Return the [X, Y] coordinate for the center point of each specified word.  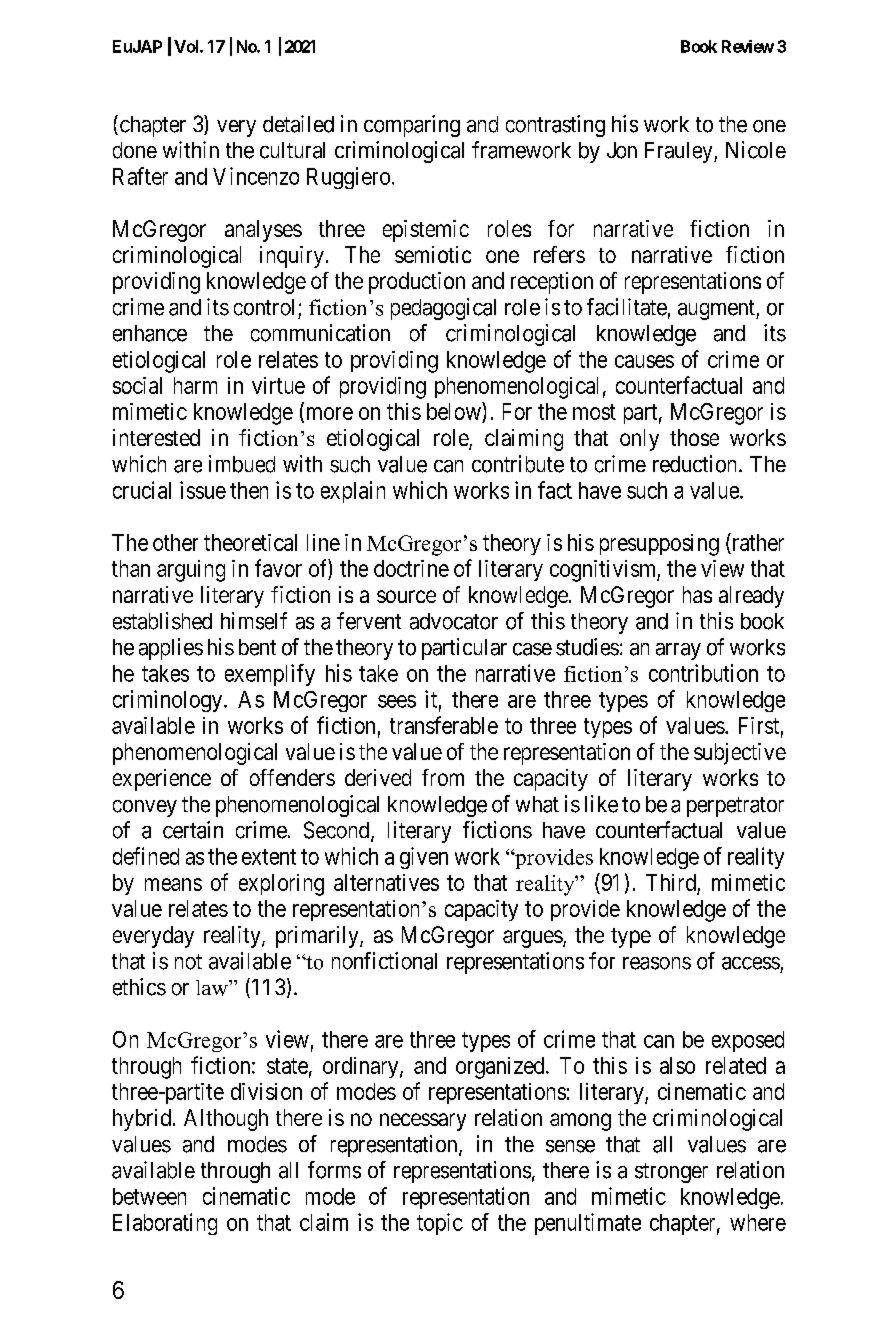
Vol [187, 46]
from [443, 777]
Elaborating [165, 1224]
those [694, 437]
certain [193, 830]
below [455, 412]
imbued [242, 464]
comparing [412, 126]
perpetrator [735, 807]
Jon [622, 150]
